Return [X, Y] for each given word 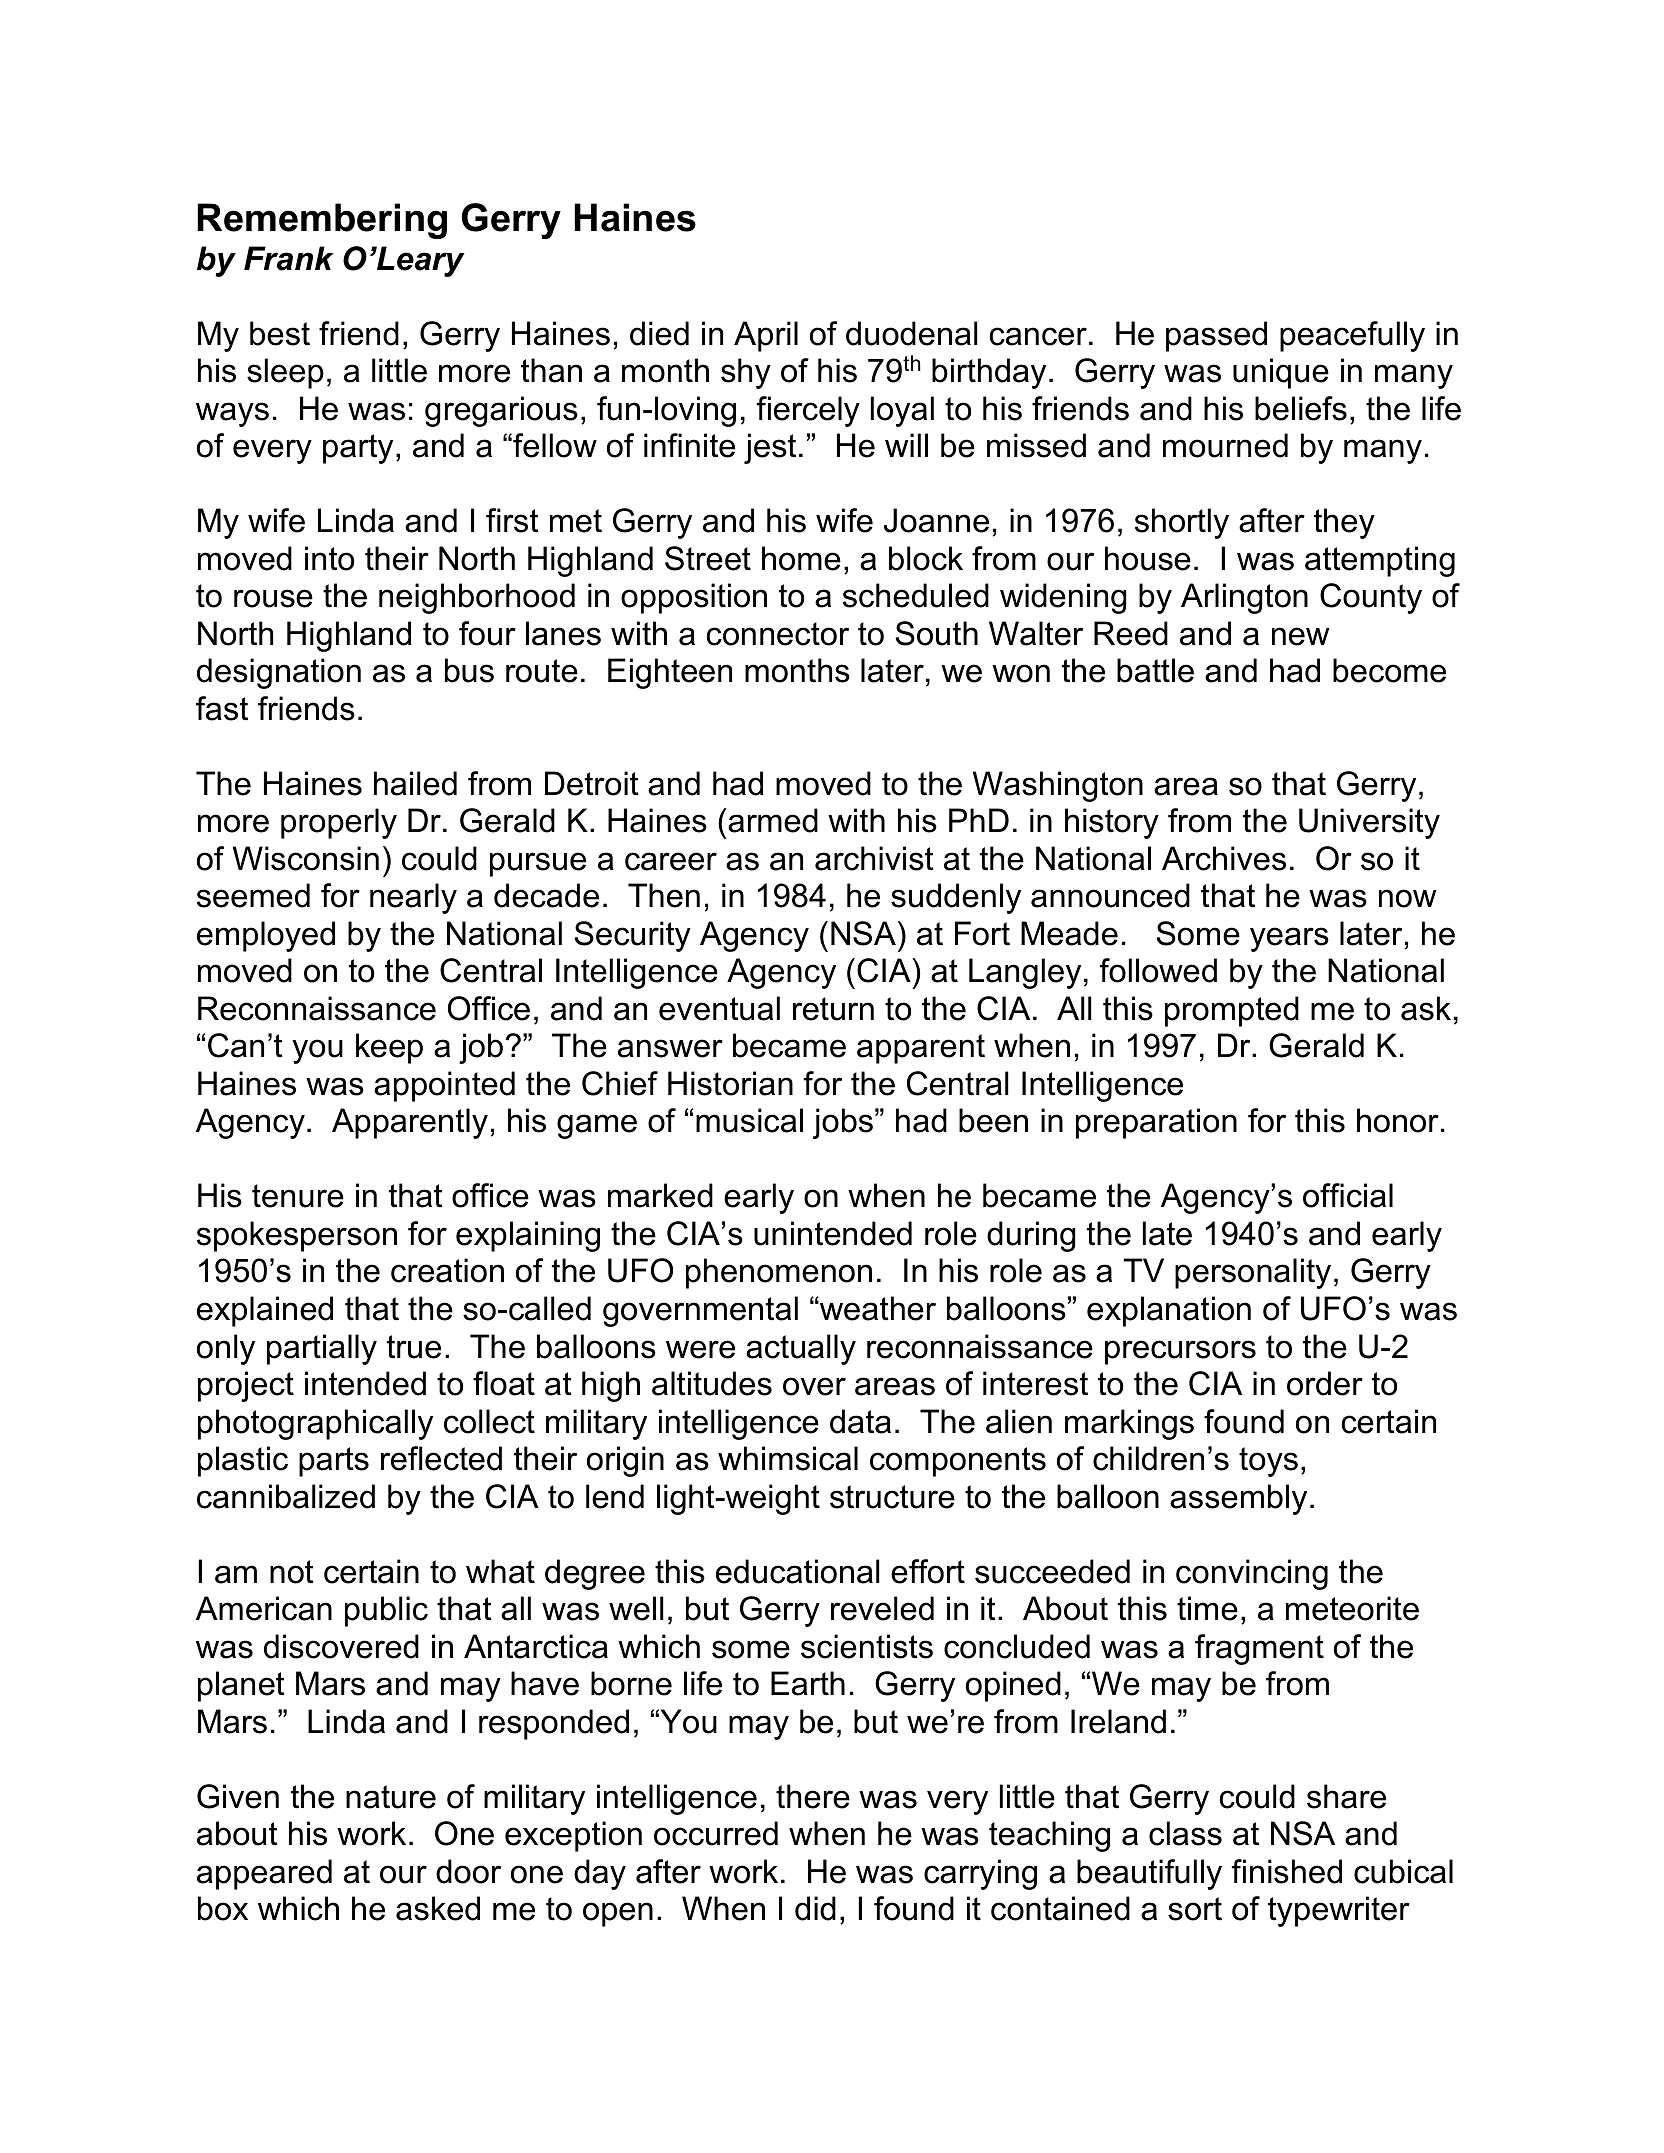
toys [1268, 1462]
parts [334, 1462]
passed [1216, 336]
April [766, 336]
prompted [1232, 1011]
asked [438, 1908]
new [1300, 636]
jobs [843, 1123]
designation [279, 673]
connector [777, 634]
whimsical [788, 1458]
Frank [289, 258]
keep [389, 1048]
